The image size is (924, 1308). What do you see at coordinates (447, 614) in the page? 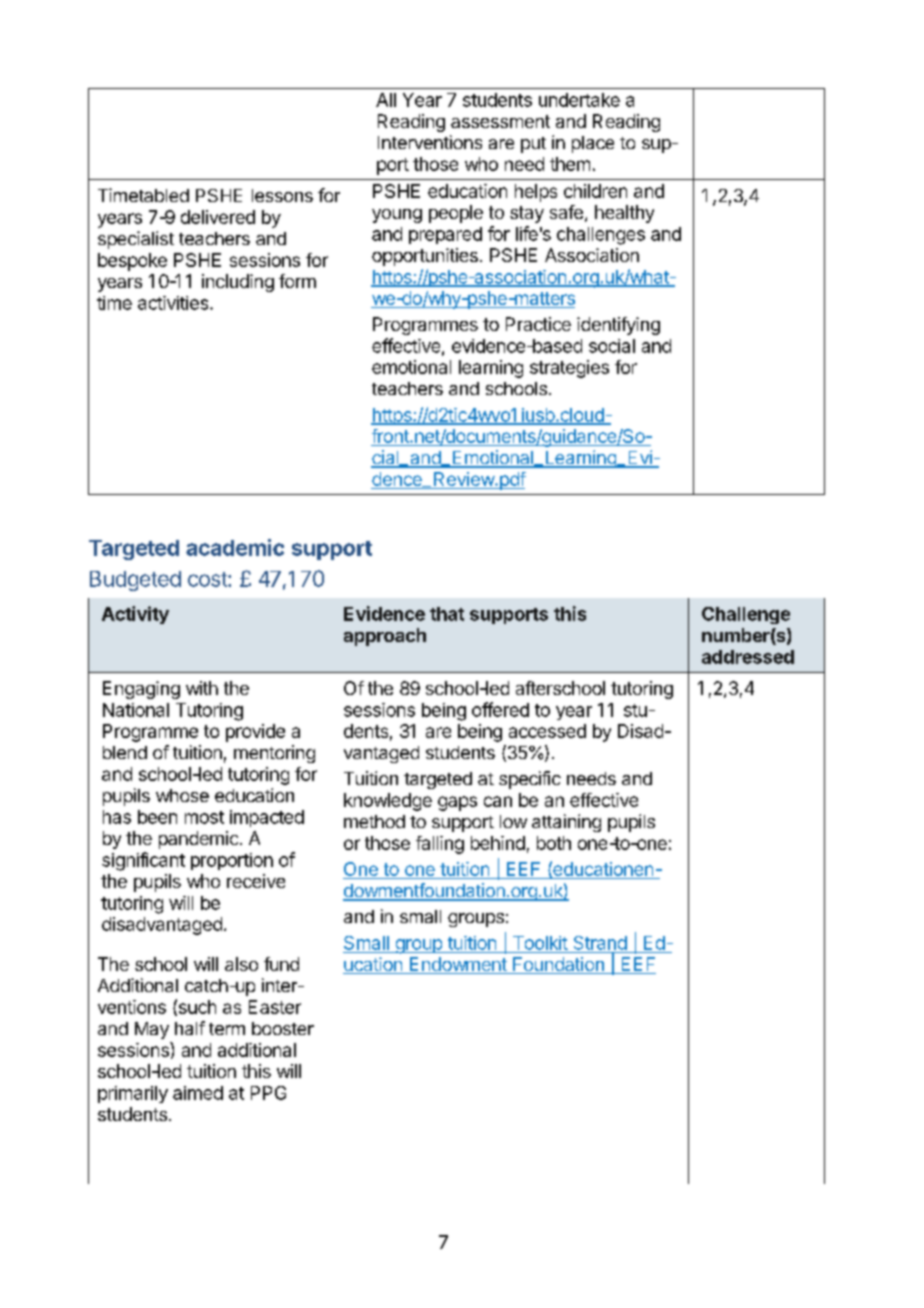
I see `that` at bounding box center [447, 614].
